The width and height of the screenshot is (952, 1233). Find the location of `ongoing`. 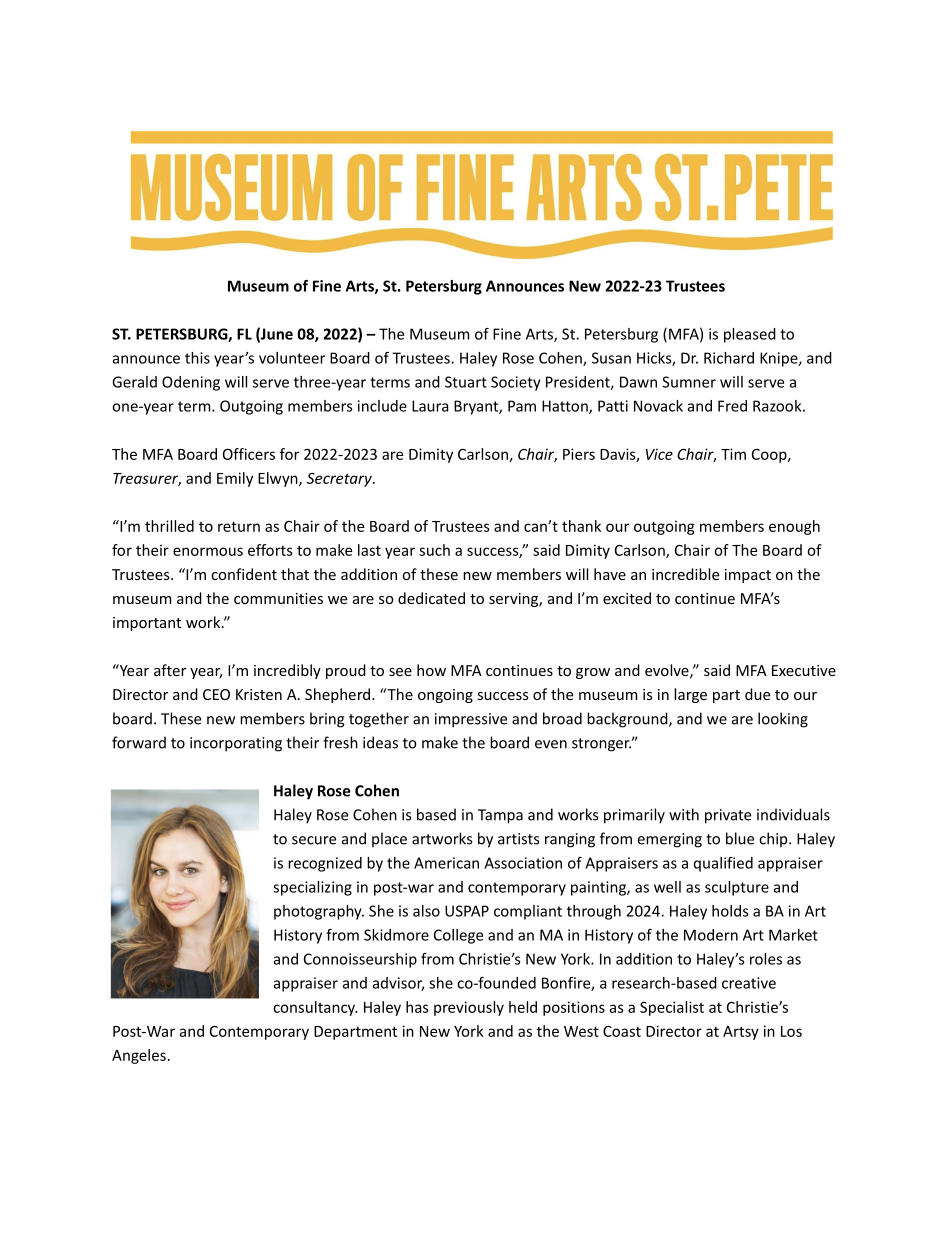

ongoing is located at coordinates (445, 696).
